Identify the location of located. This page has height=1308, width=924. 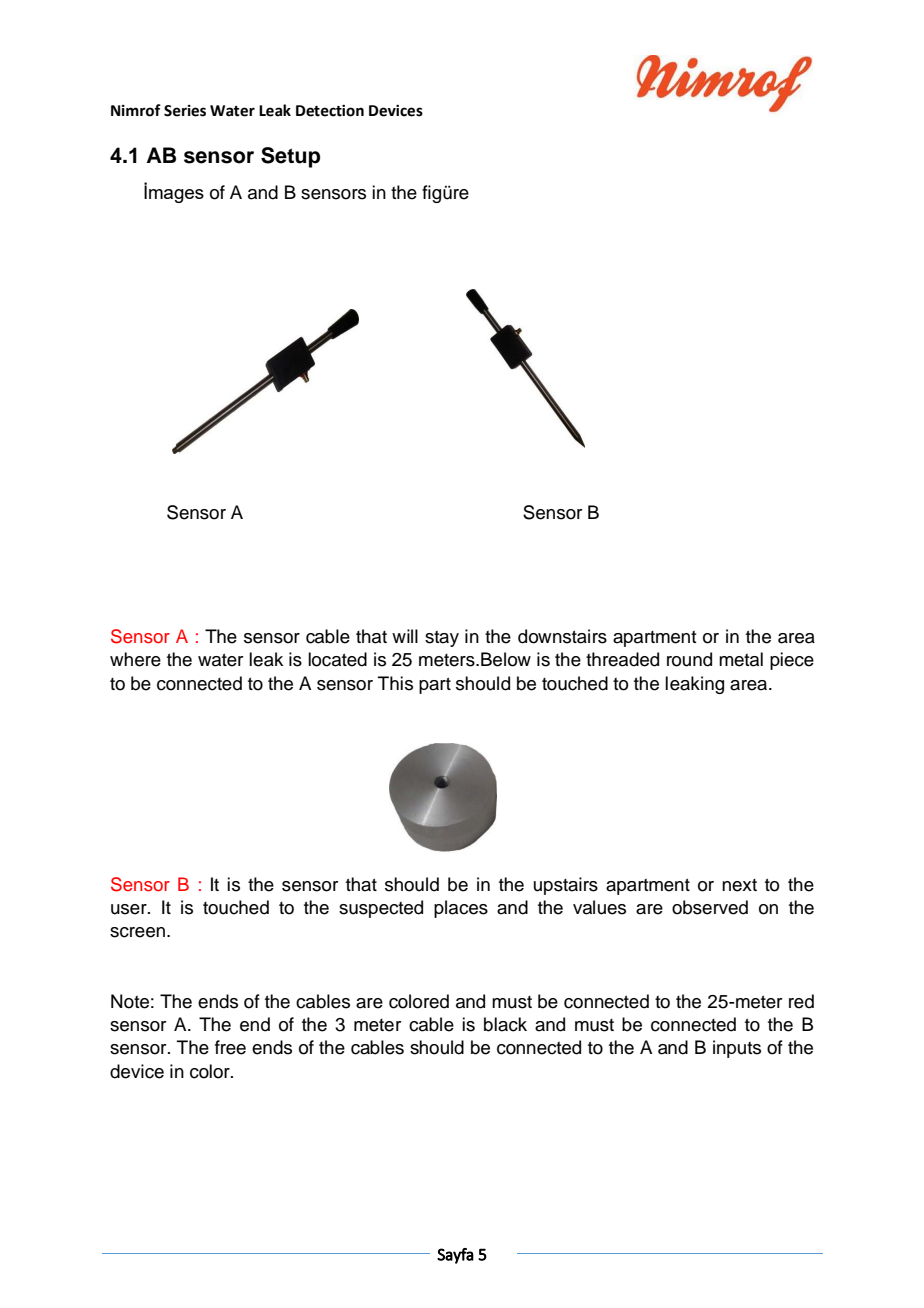
(337, 659).
